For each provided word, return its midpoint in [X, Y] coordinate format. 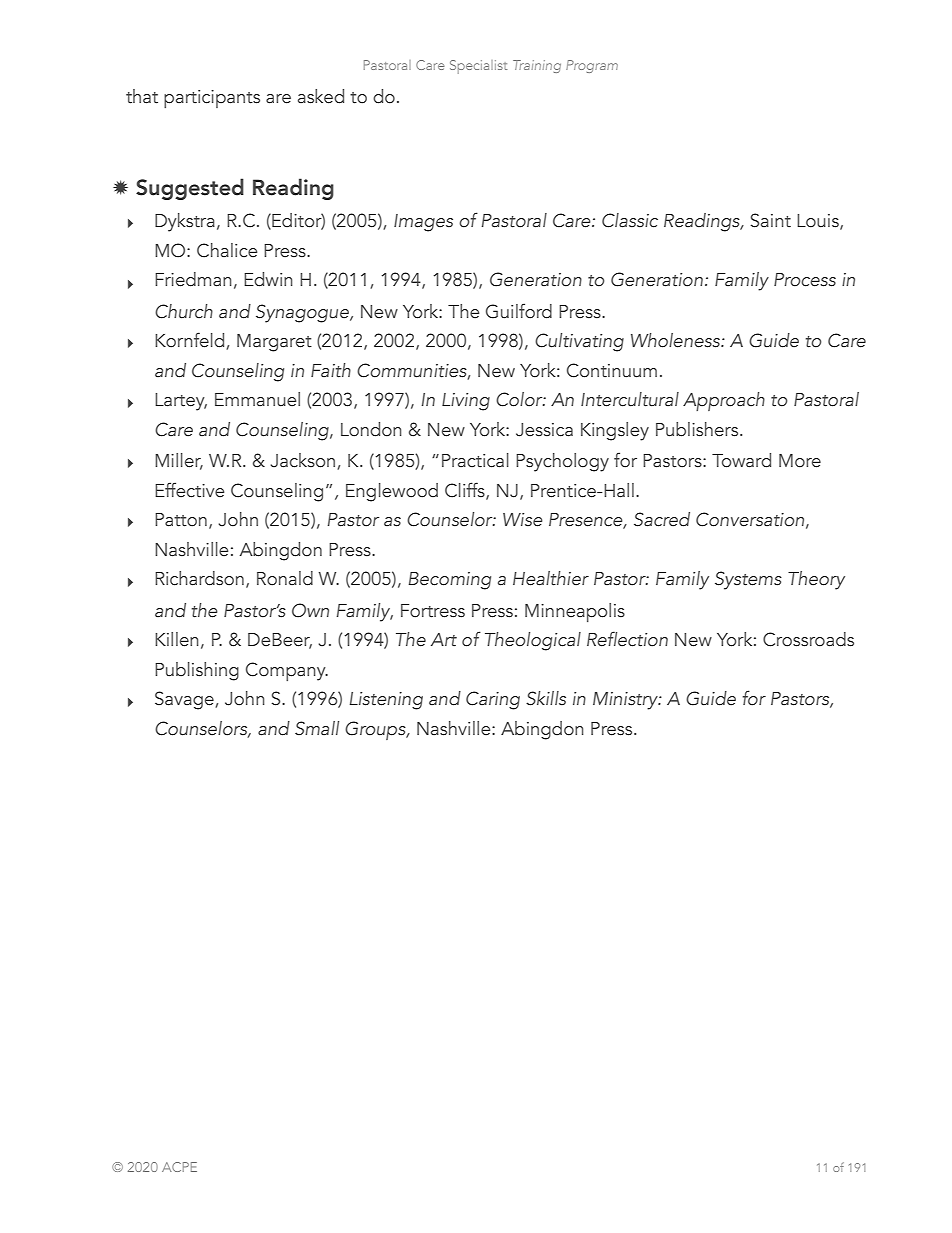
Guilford [519, 311]
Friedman [193, 279]
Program [592, 66]
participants [212, 99]
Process [805, 280]
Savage [185, 700]
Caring [493, 700]
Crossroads [808, 639]
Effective [189, 490]
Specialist [478, 67]
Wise [523, 520]
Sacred [662, 519]
